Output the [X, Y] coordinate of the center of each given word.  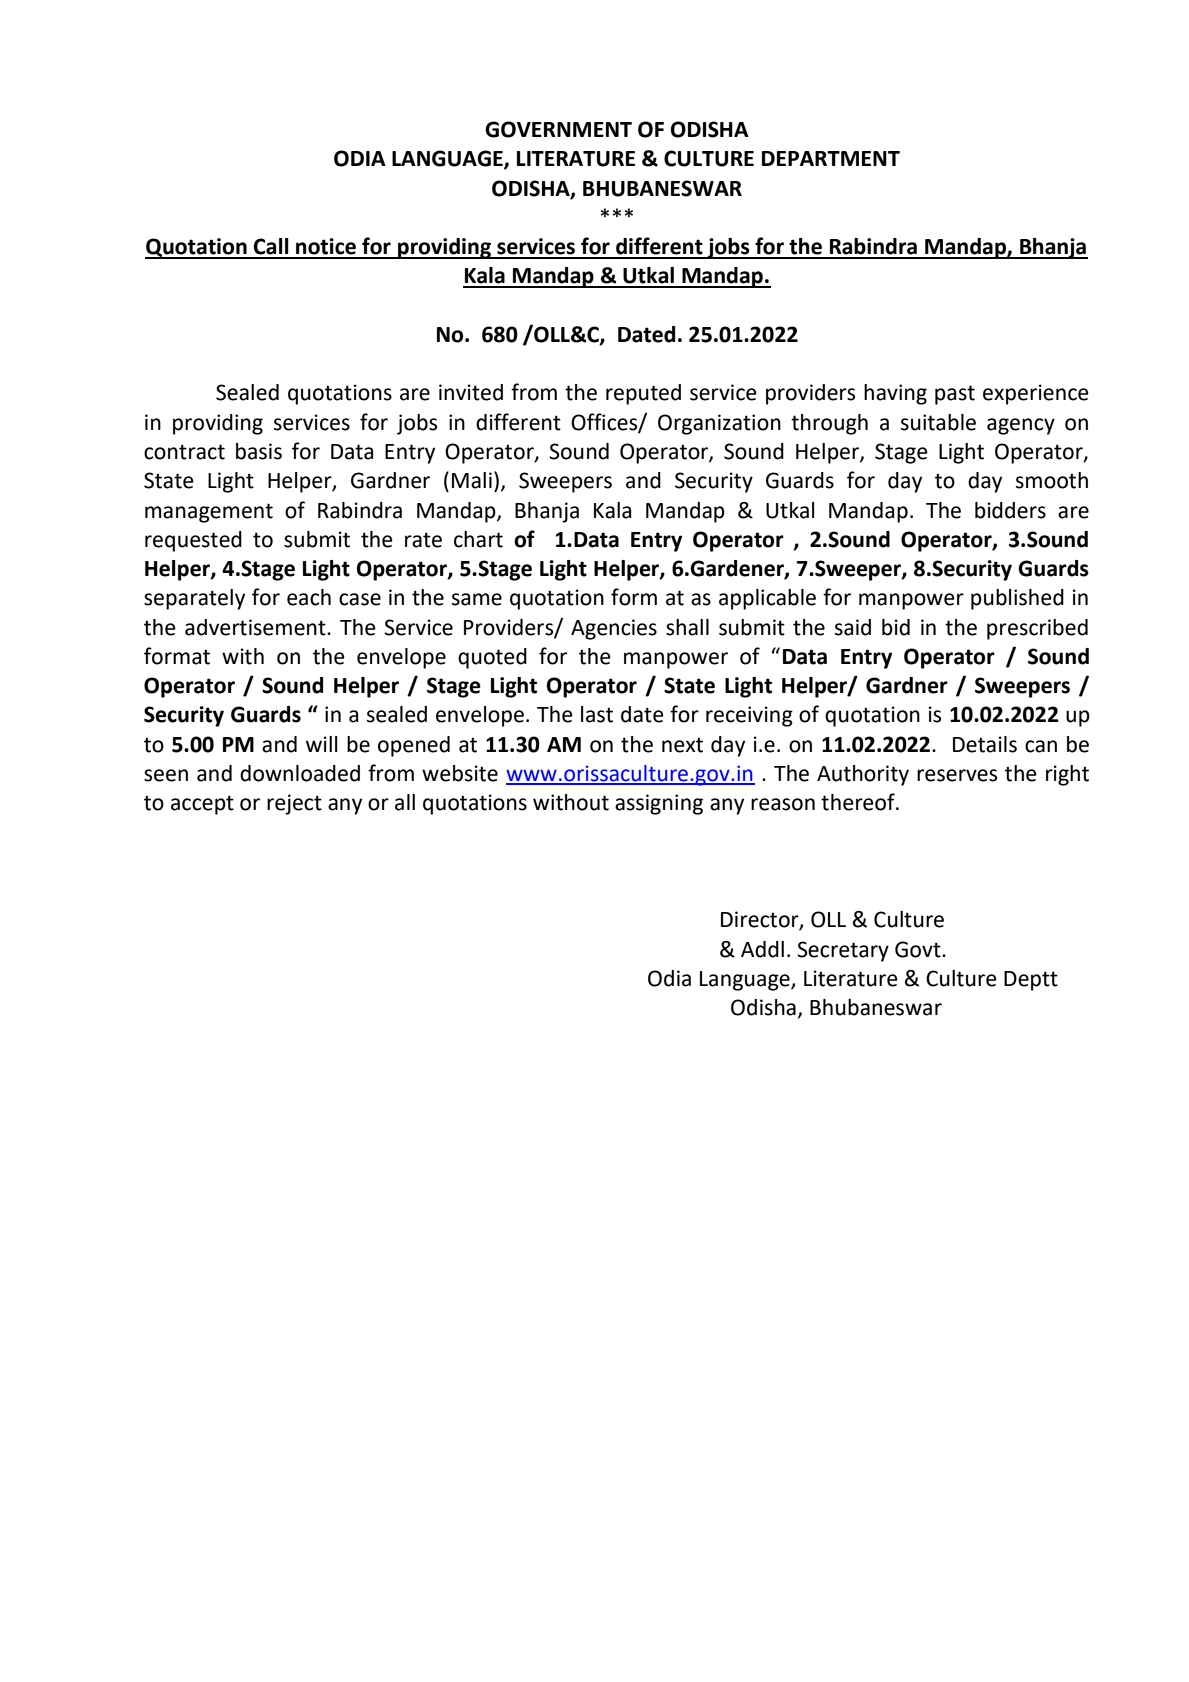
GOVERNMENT [558, 129]
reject [294, 804]
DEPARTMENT [831, 158]
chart [478, 539]
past [955, 395]
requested [193, 541]
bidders [1010, 510]
